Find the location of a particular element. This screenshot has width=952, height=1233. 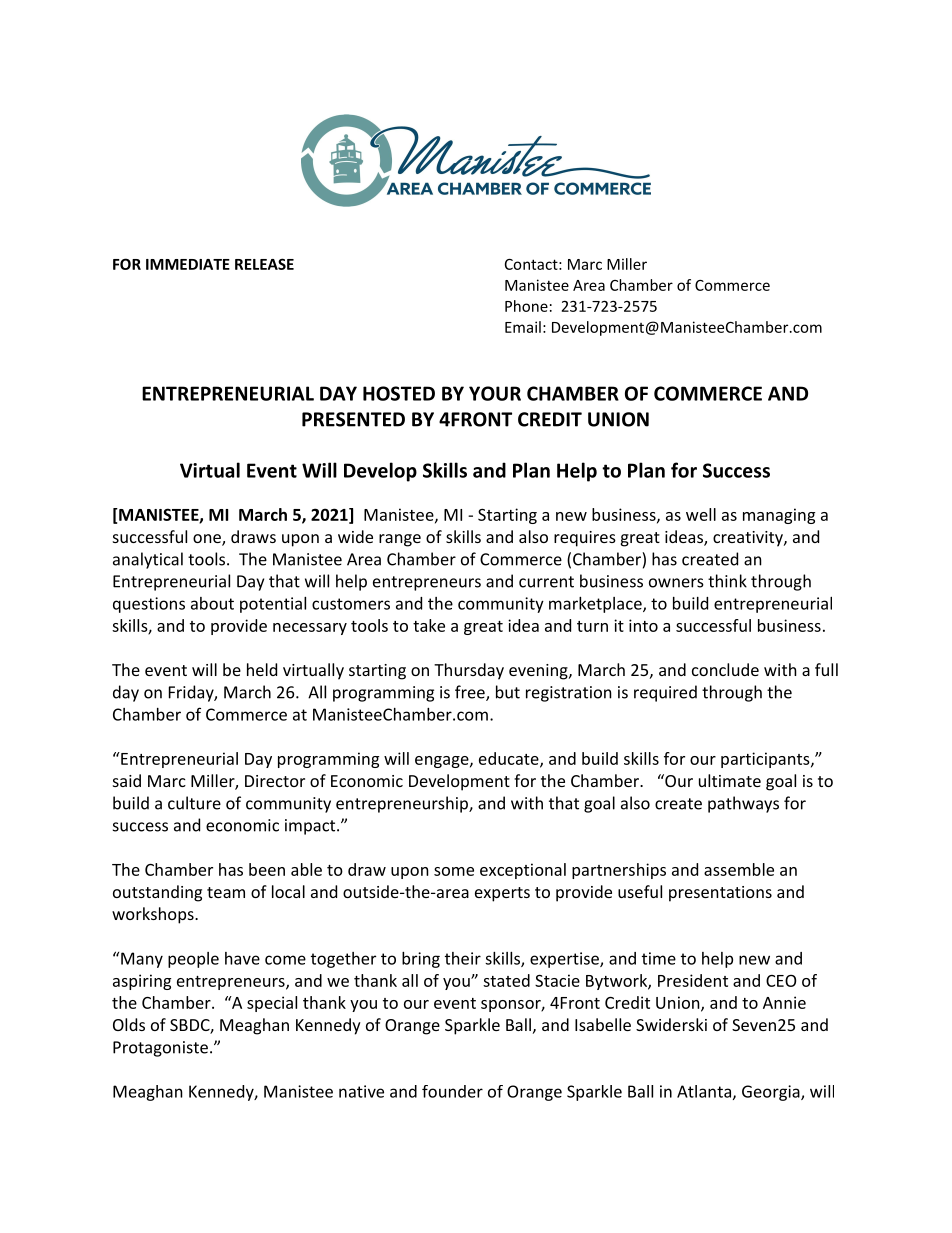

participants is located at coordinates (765, 760).
